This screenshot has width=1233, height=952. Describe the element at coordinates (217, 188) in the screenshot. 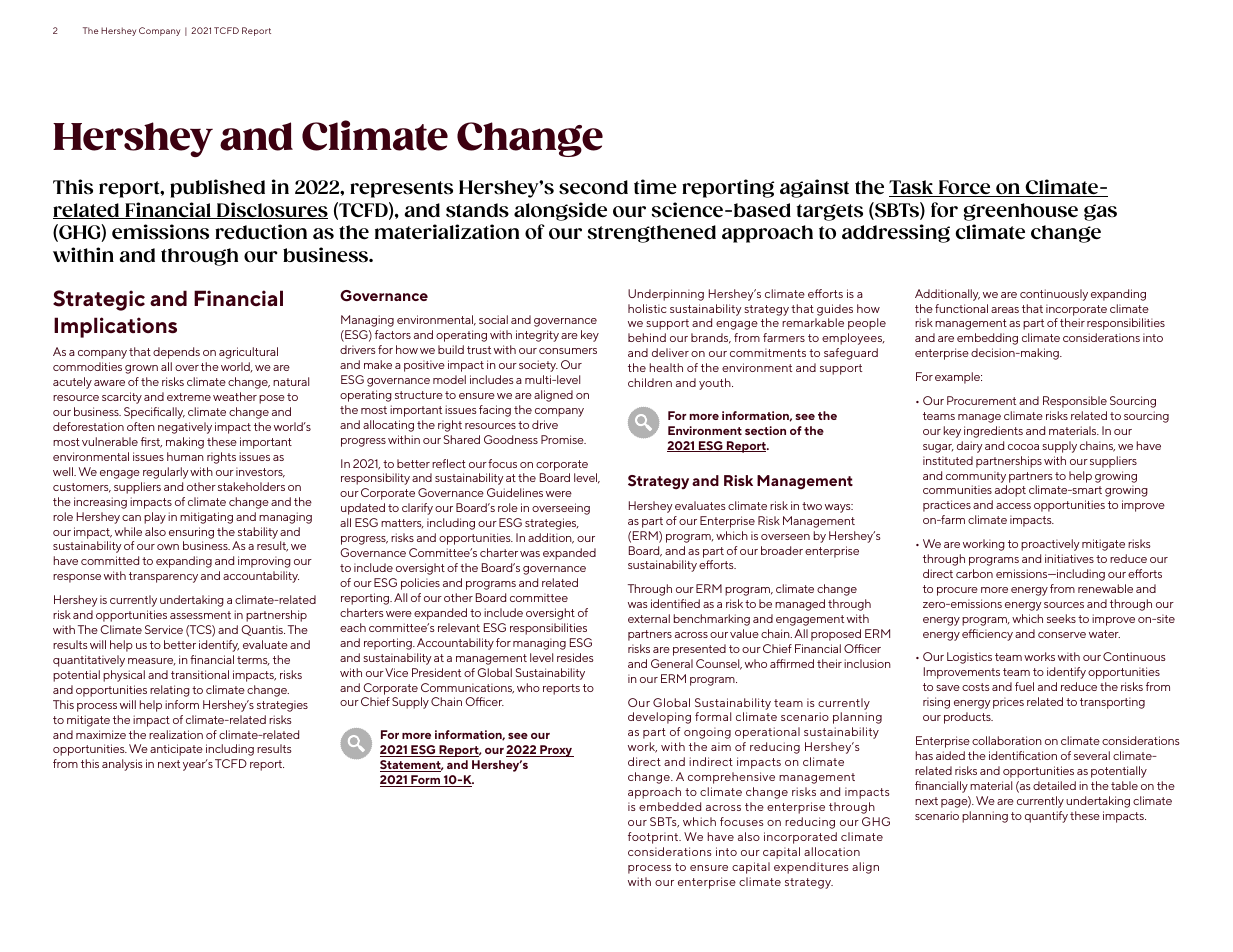

I see `published` at that location.
